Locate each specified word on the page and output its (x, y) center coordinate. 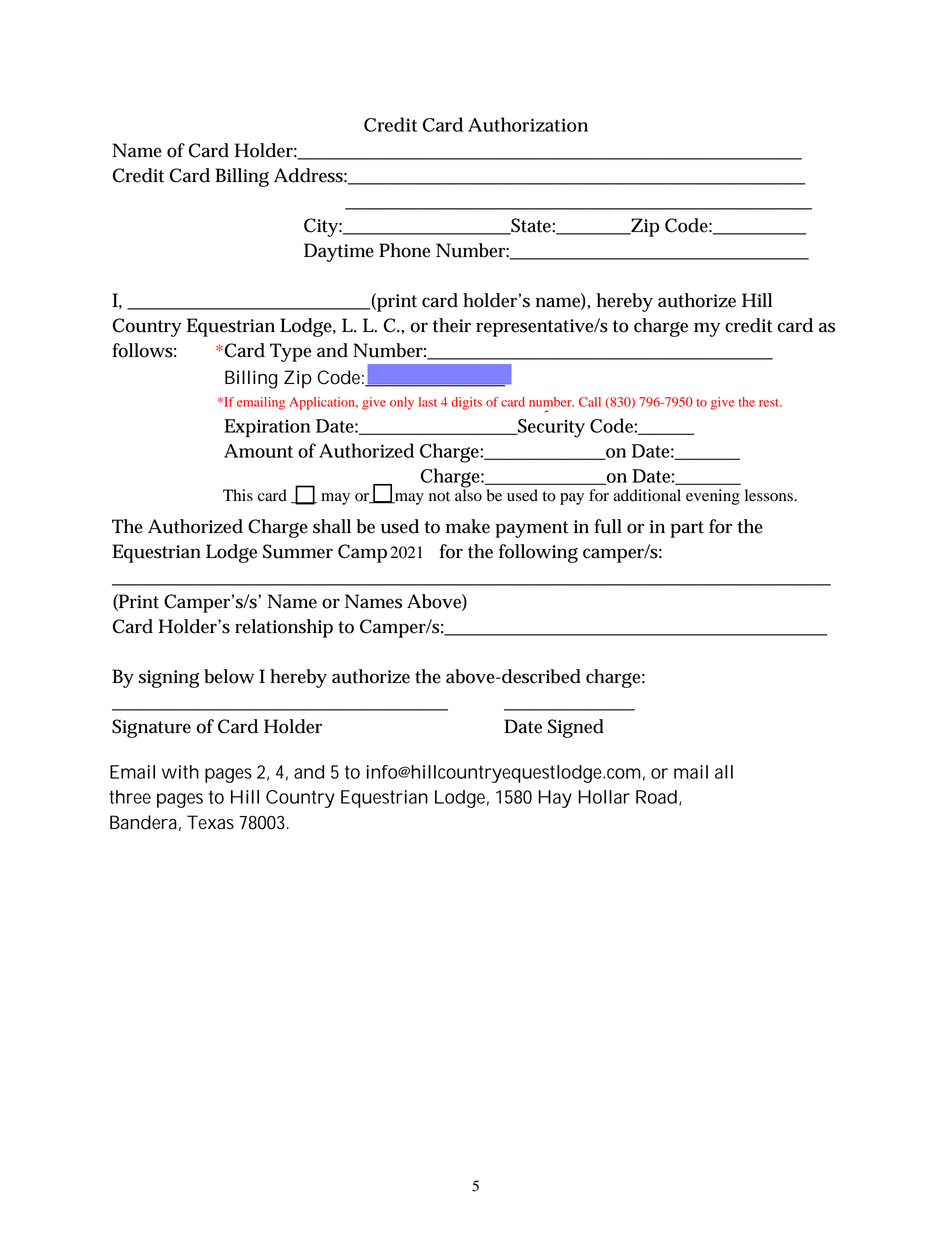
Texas (210, 822)
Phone (404, 250)
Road (656, 797)
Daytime (339, 252)
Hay (555, 799)
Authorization (528, 124)
